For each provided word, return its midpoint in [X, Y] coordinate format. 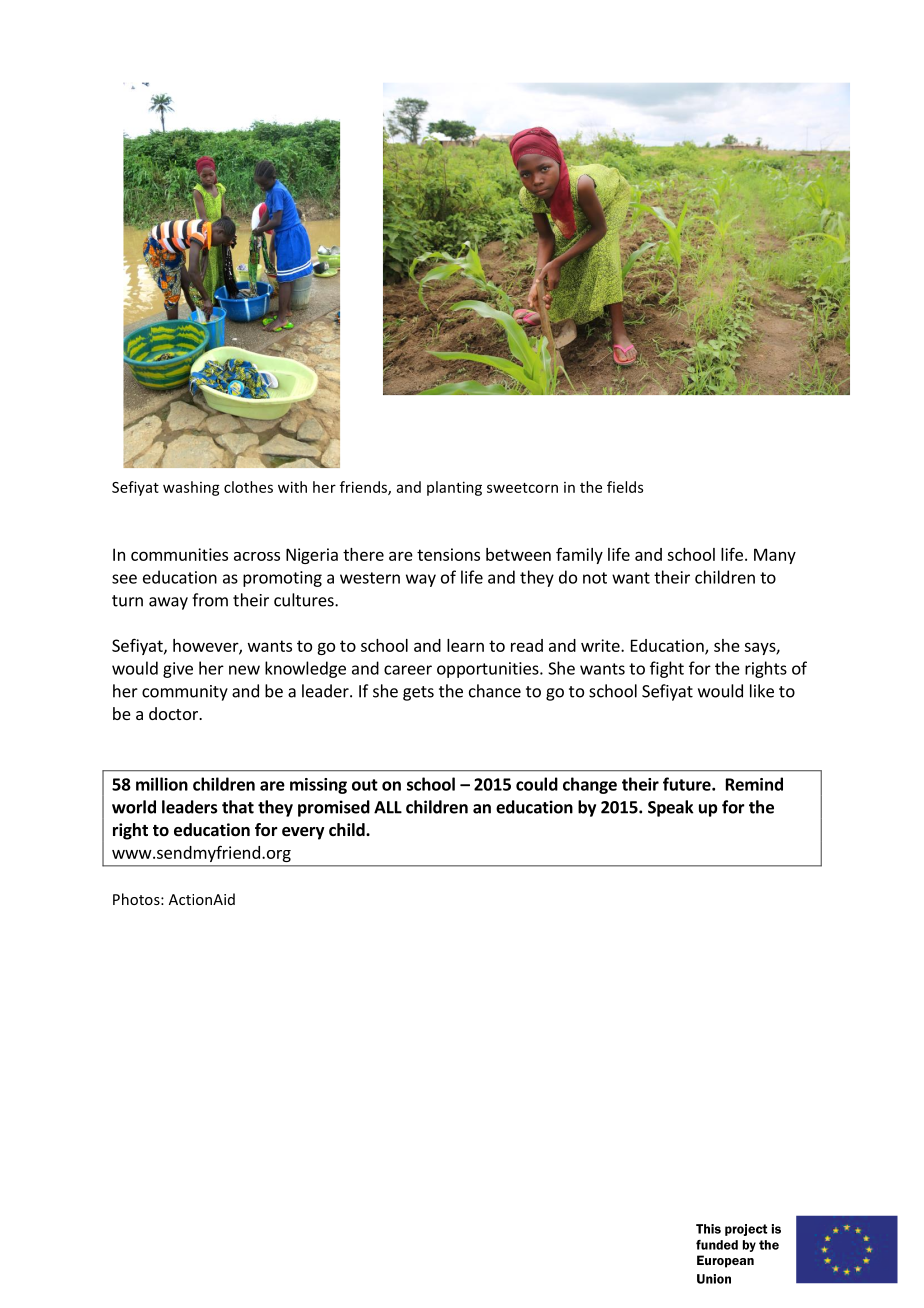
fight [667, 669]
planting [454, 488]
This [708, 1229]
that [238, 807]
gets [418, 693]
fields [625, 487]
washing [191, 488]
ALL [388, 807]
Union [714, 1279]
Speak [670, 808]
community [185, 693]
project [746, 1230]
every [303, 833]
